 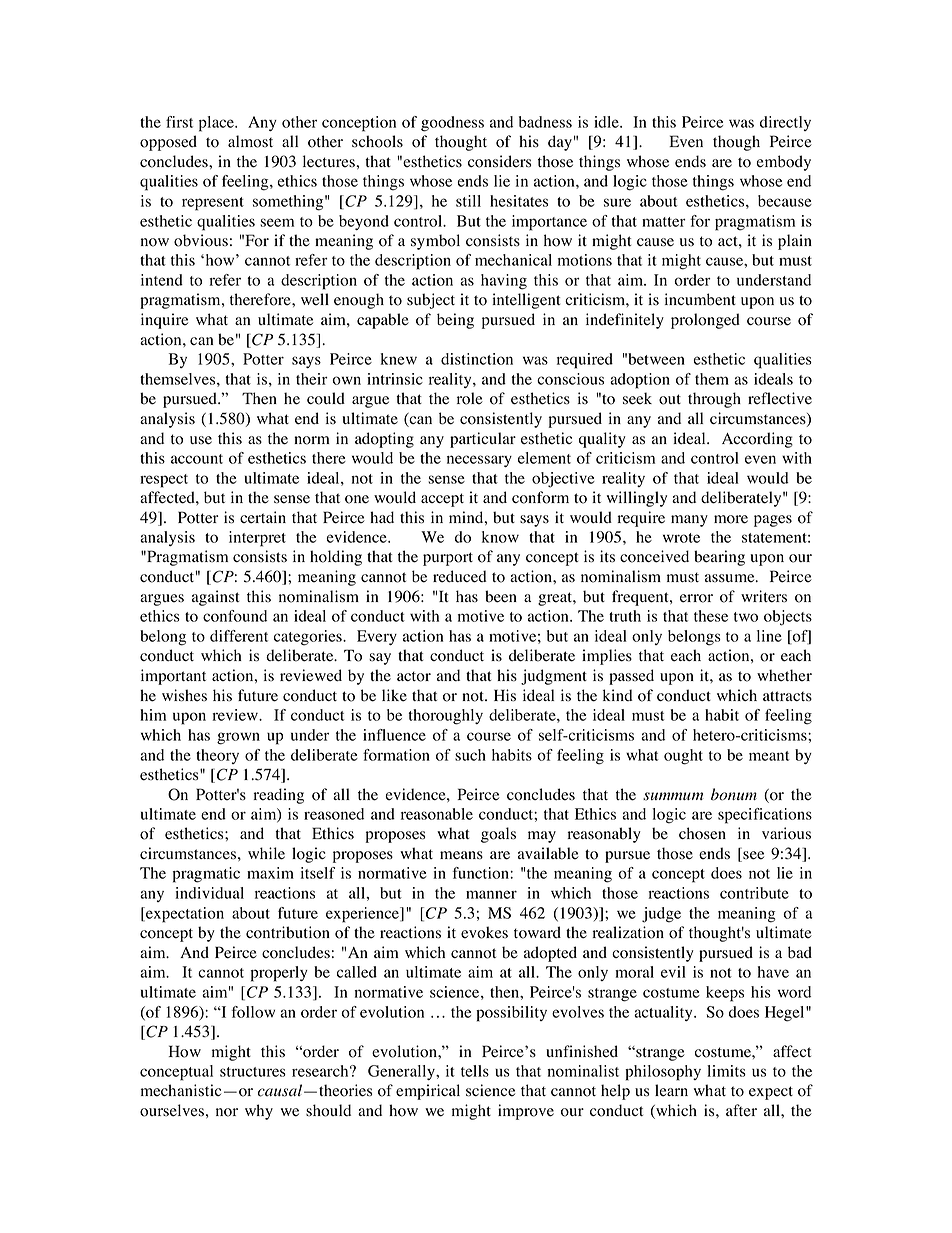 What do you see at coordinates (312, 379) in the page?
I see `their` at bounding box center [312, 379].
